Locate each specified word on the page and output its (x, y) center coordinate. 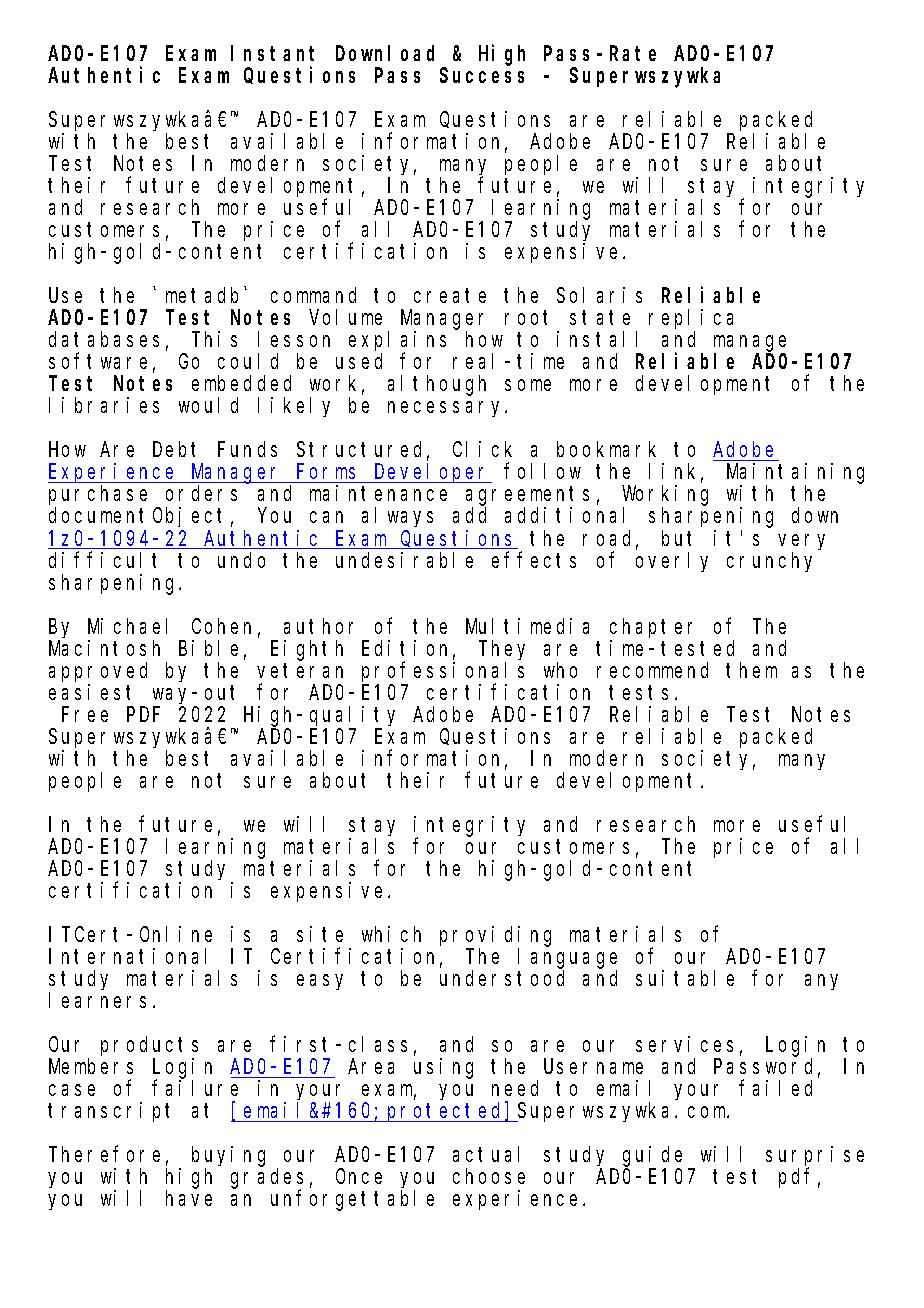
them (751, 670)
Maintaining (795, 474)
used (359, 361)
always (397, 517)
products (149, 1046)
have (189, 1198)
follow (542, 471)
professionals (443, 672)
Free (85, 714)
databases (104, 339)
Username (593, 1067)
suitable (685, 978)
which (391, 934)
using (443, 1068)
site (320, 934)
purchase (98, 497)
